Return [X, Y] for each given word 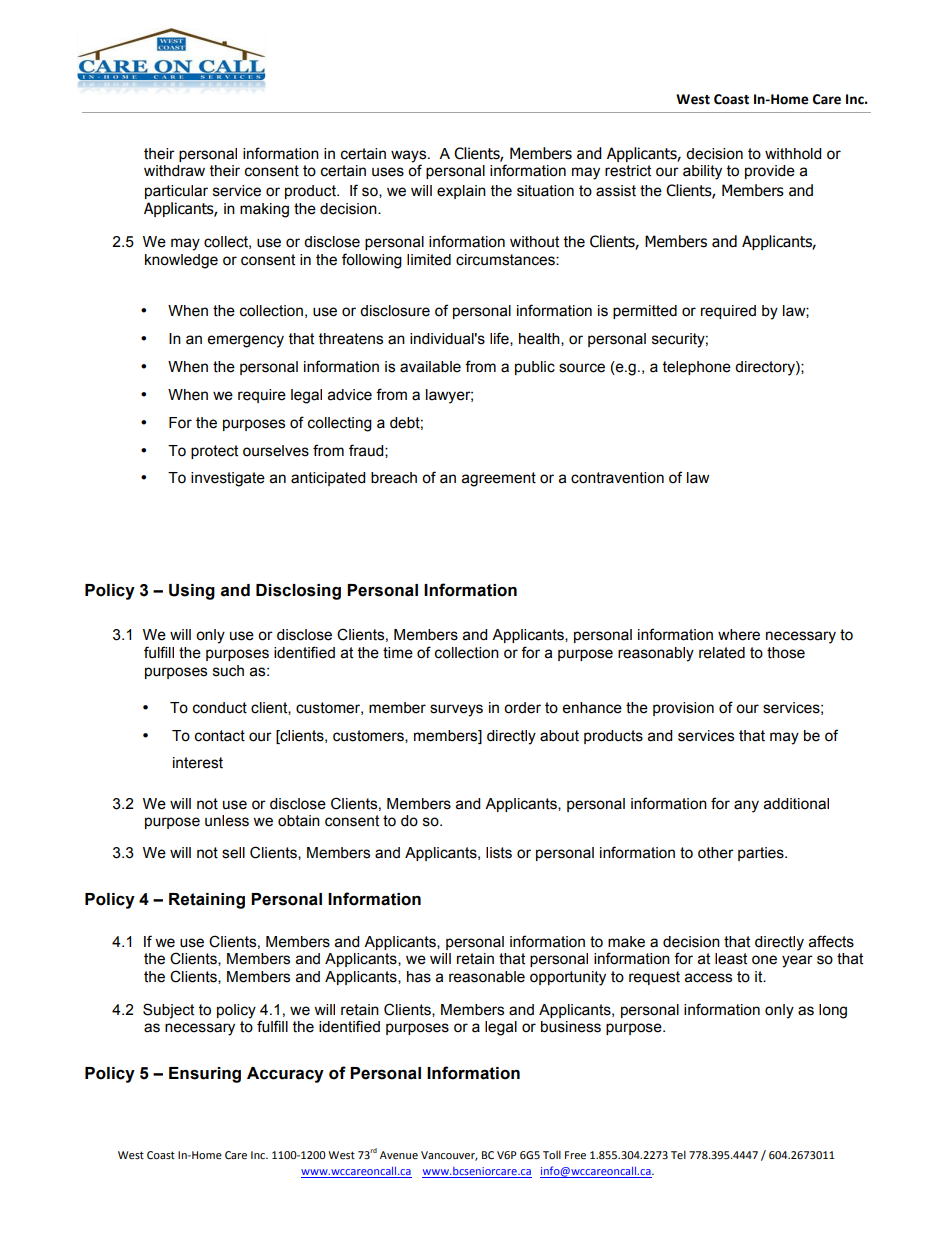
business [571, 1027]
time [398, 653]
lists [499, 853]
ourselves [276, 451]
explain [461, 192]
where [739, 635]
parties [762, 854]
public [535, 368]
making [264, 210]
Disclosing [298, 592]
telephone [697, 368]
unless [227, 821]
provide [770, 172]
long [833, 1011]
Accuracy [285, 1075]
